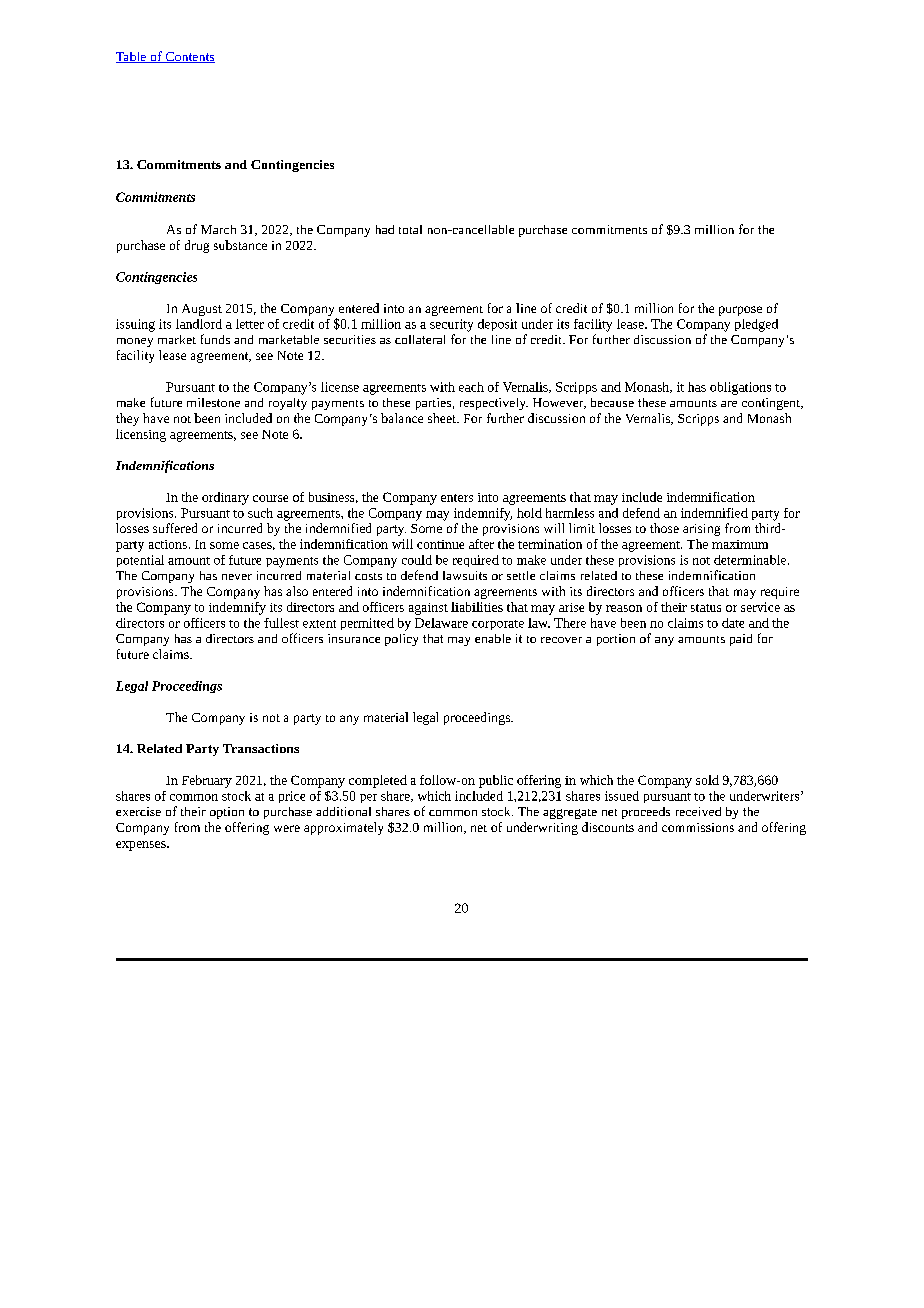 The width and height of the document is (924, 1308). What do you see at coordinates (496, 781) in the document?
I see `public` at bounding box center [496, 781].
